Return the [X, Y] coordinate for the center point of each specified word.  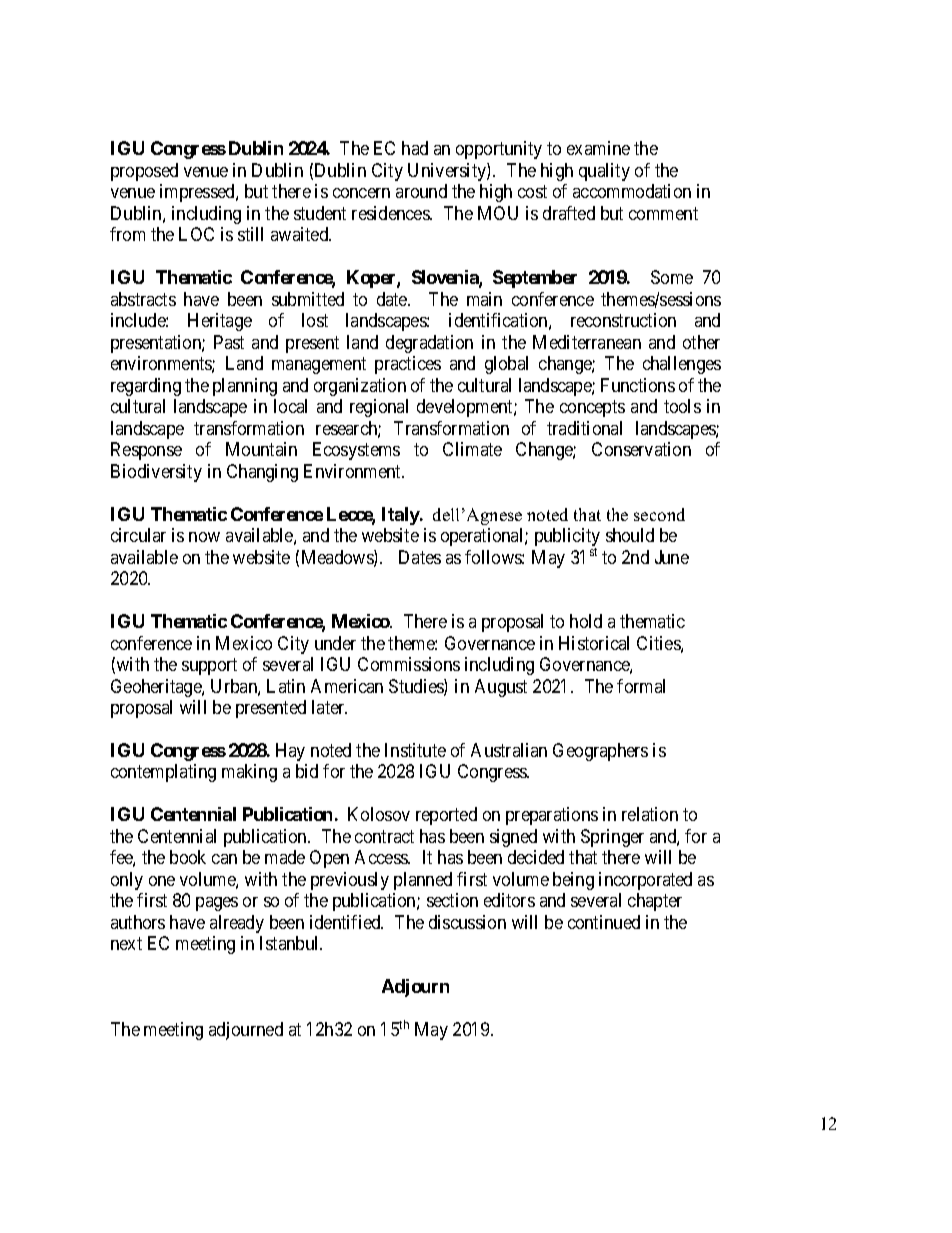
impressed [198, 193]
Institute [415, 750]
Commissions [409, 664]
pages [217, 904]
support [209, 666]
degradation [429, 344]
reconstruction [623, 320]
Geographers [600, 752]
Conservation [641, 449]
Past [229, 342]
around [421, 191]
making [249, 773]
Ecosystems [356, 451]
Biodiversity [156, 473]
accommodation [632, 191]
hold [586, 621]
